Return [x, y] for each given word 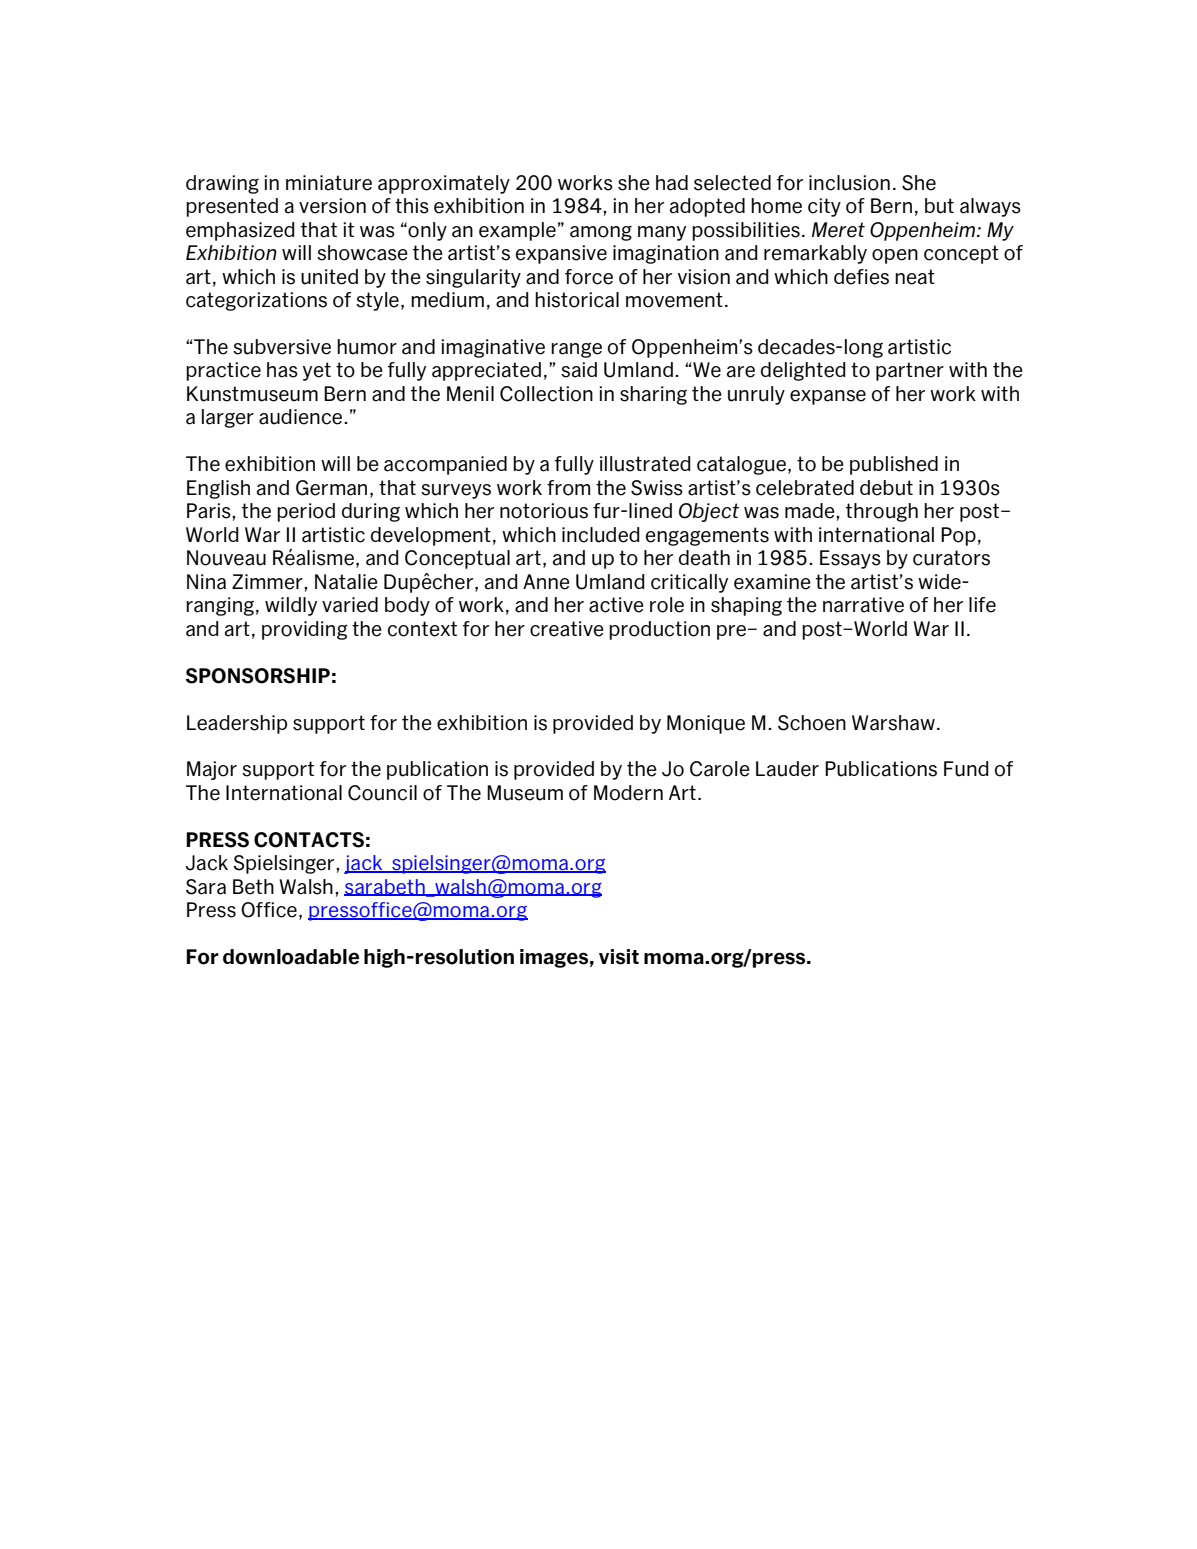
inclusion [849, 183]
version [332, 206]
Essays [850, 559]
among [601, 233]
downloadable [291, 957]
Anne [546, 582]
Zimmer [268, 582]
